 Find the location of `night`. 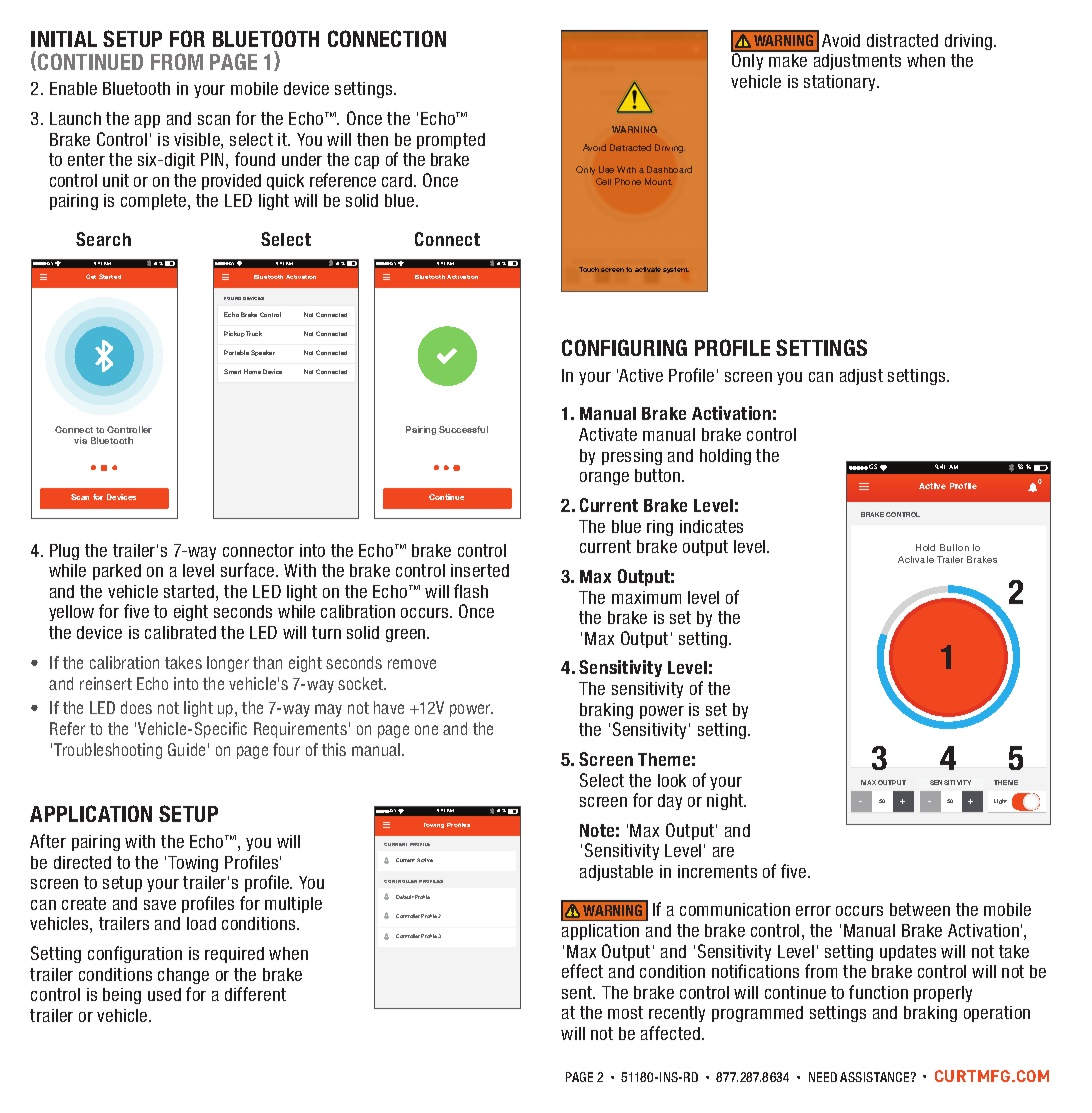

night is located at coordinates (726, 802).
